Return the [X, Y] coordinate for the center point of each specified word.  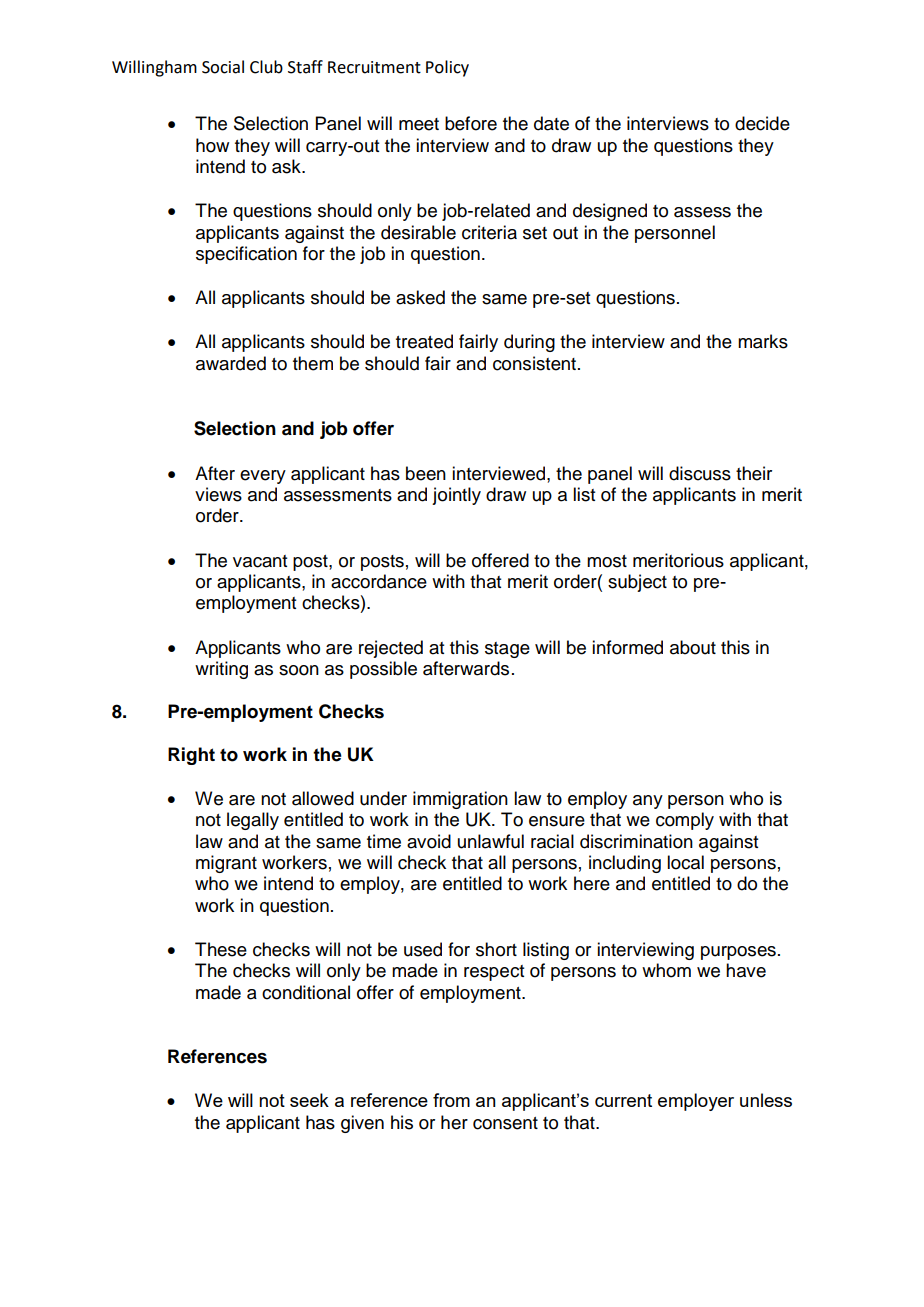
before [471, 123]
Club [266, 67]
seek [309, 1100]
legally [253, 821]
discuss [700, 473]
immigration [460, 800]
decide [762, 123]
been [426, 473]
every [263, 477]
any [648, 802]
